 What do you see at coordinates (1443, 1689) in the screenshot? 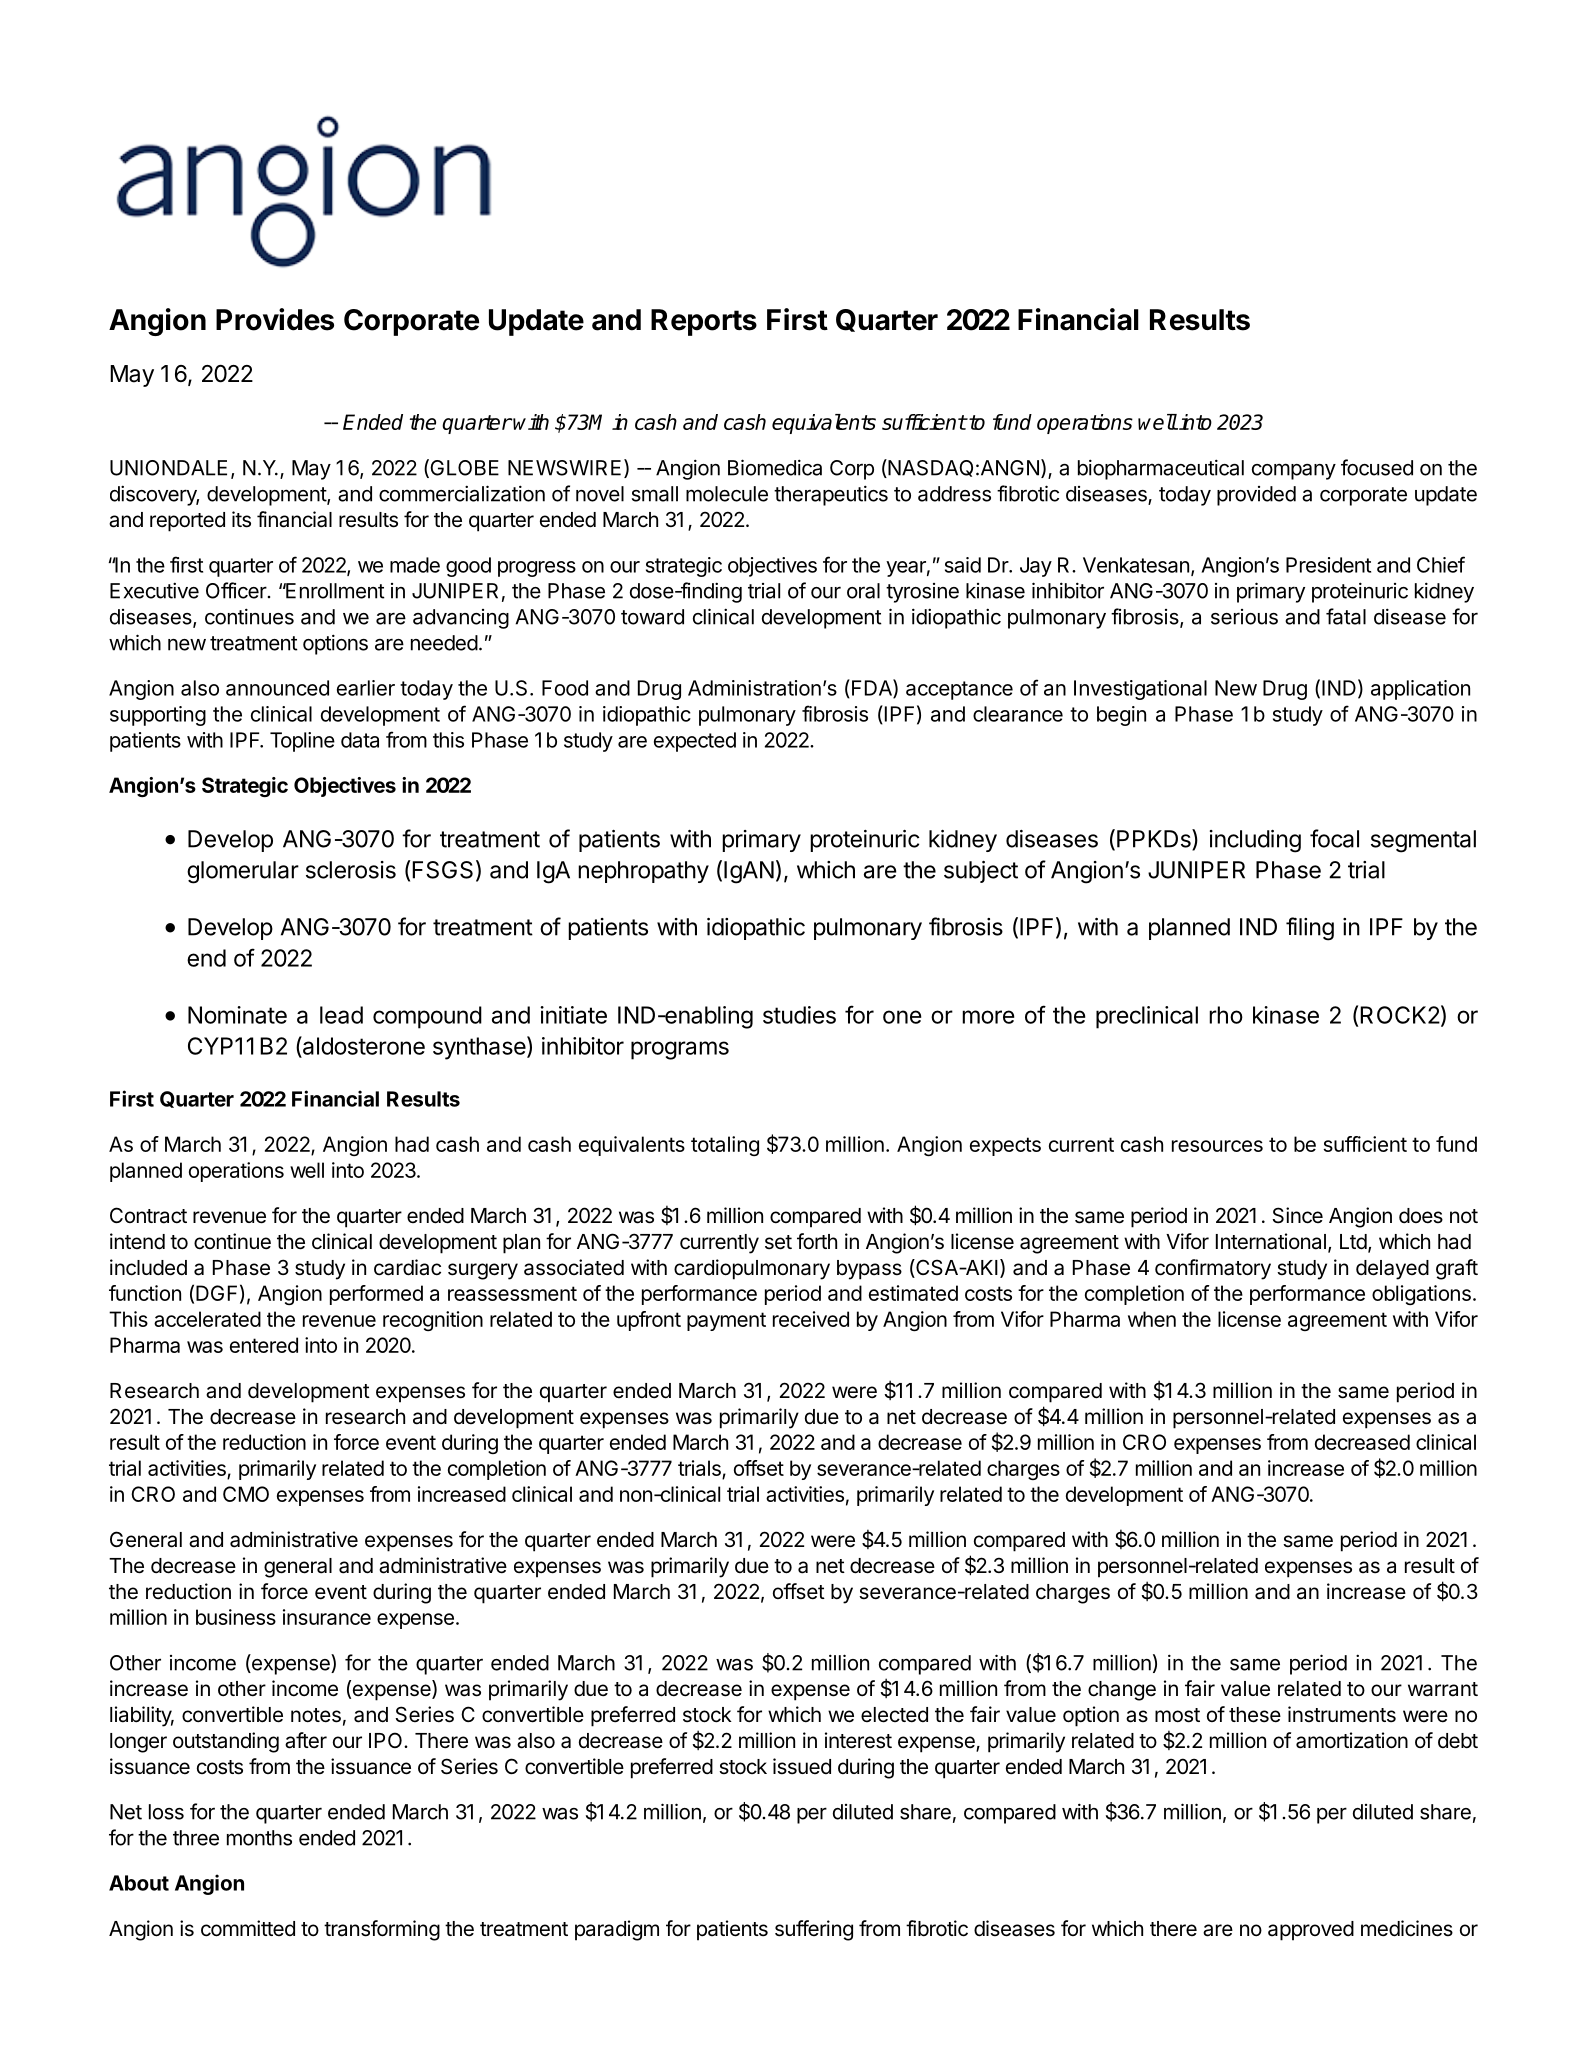
I see `warrant` at bounding box center [1443, 1689].
